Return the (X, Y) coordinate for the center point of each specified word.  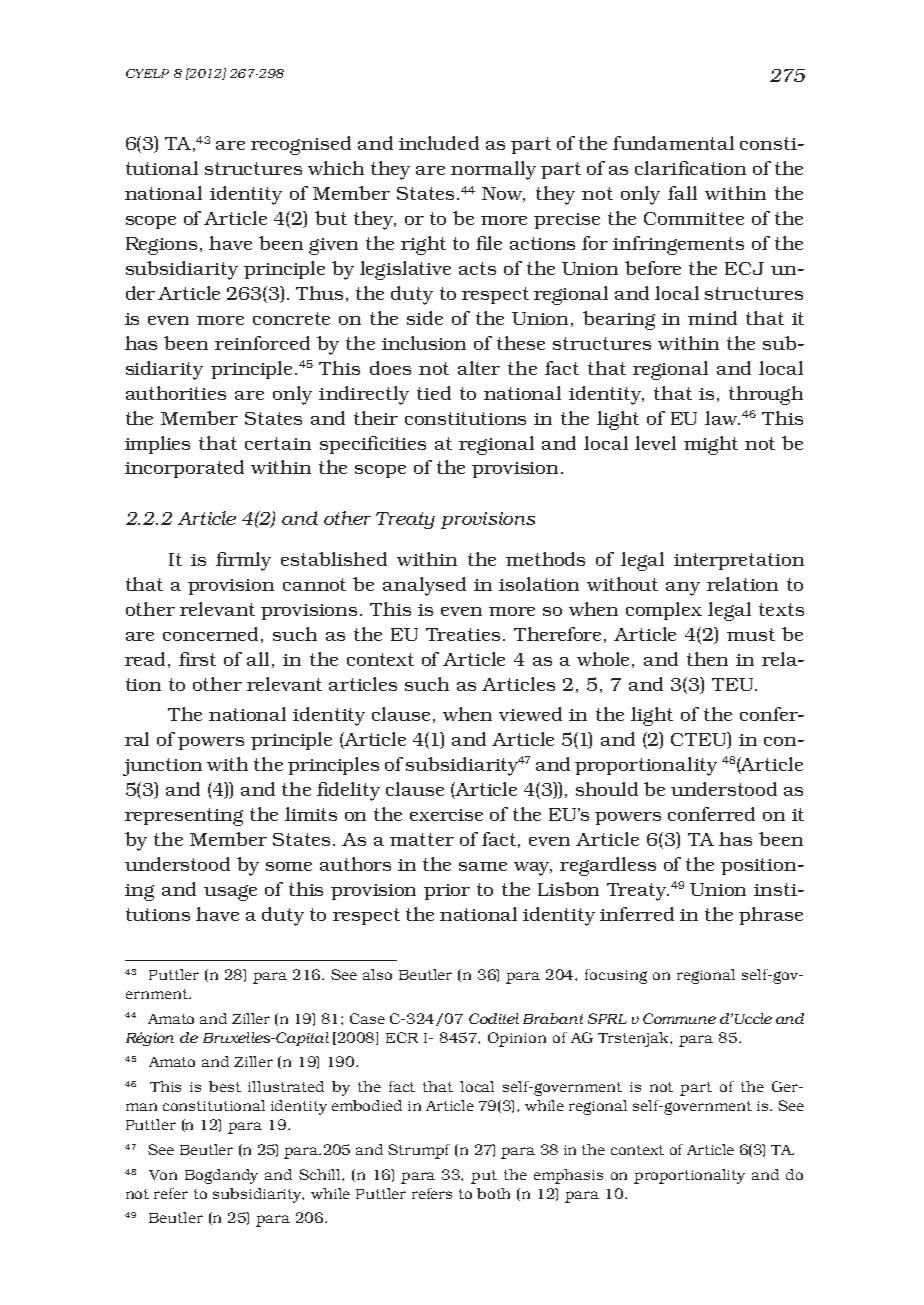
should (607, 789)
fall (682, 193)
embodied (367, 1105)
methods (545, 559)
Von (163, 1175)
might (711, 445)
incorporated (184, 469)
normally (493, 170)
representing (184, 817)
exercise (446, 815)
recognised (301, 145)
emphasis (568, 1176)
